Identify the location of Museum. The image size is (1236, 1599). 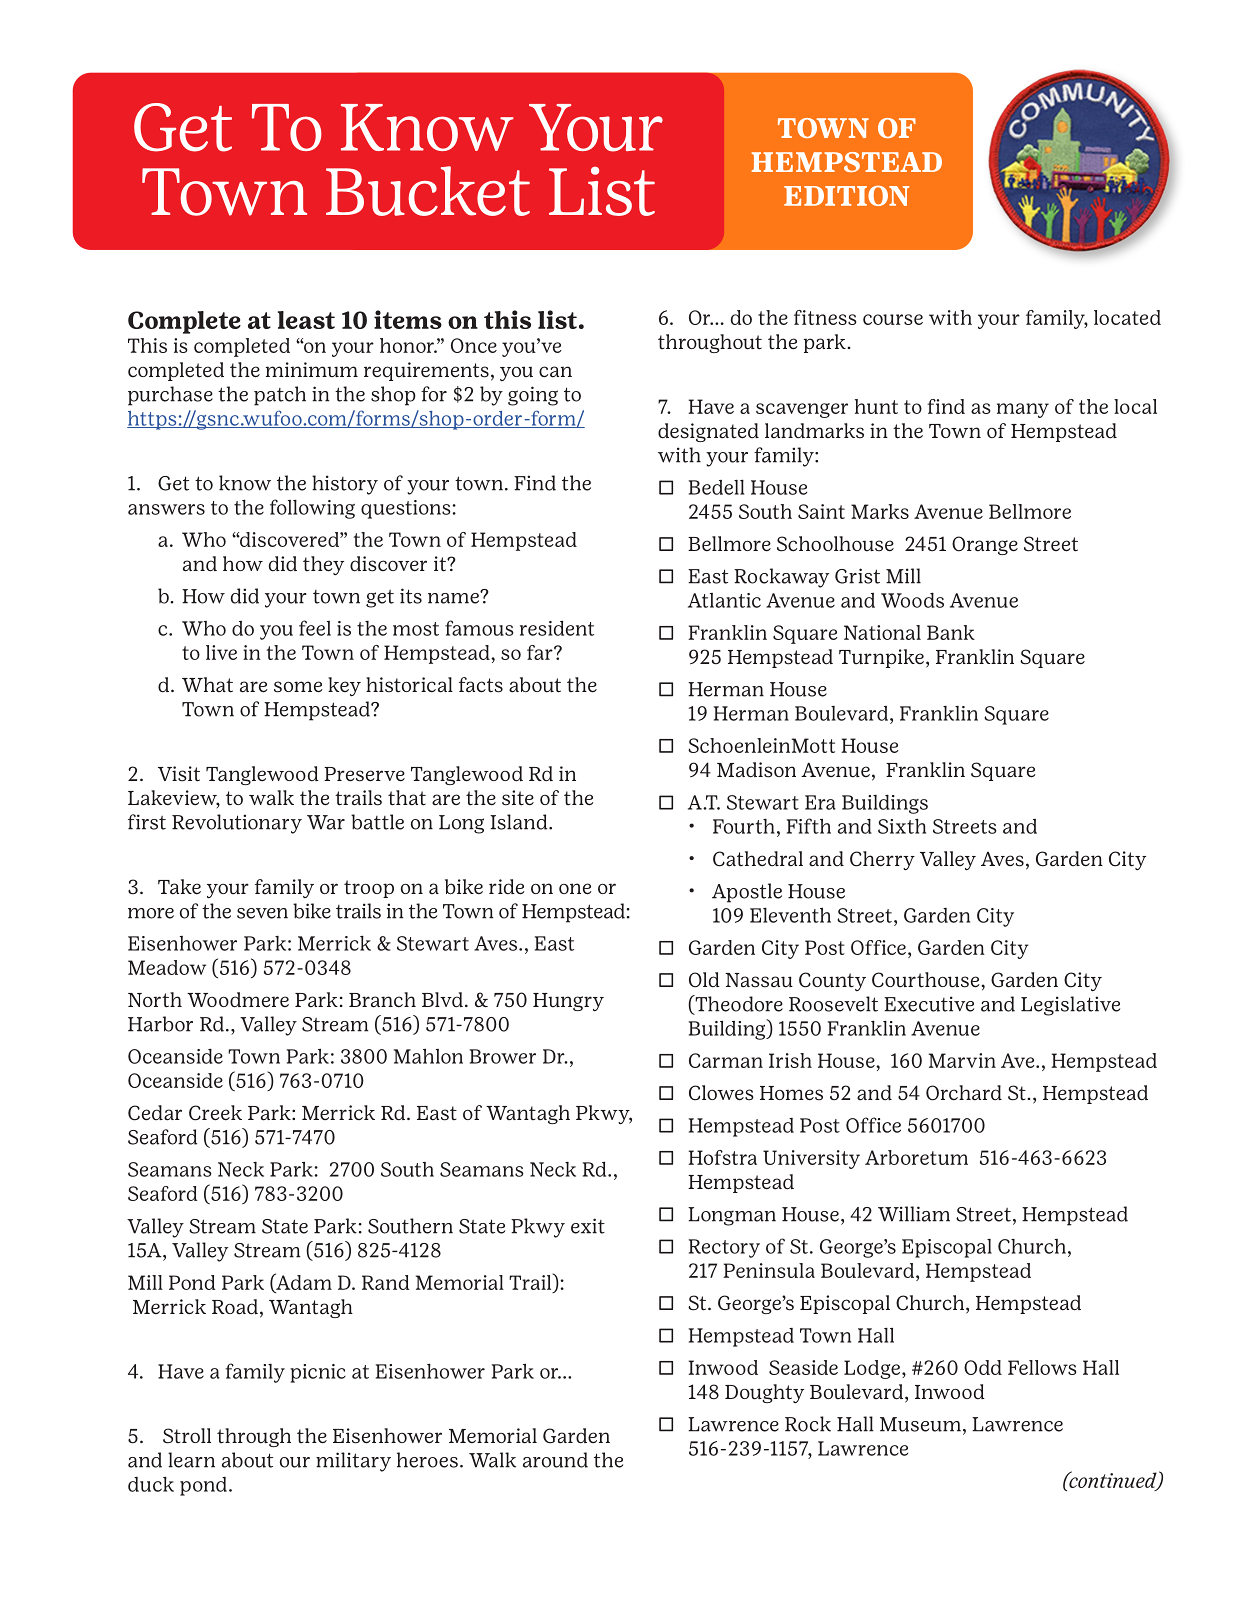
(920, 1424).
